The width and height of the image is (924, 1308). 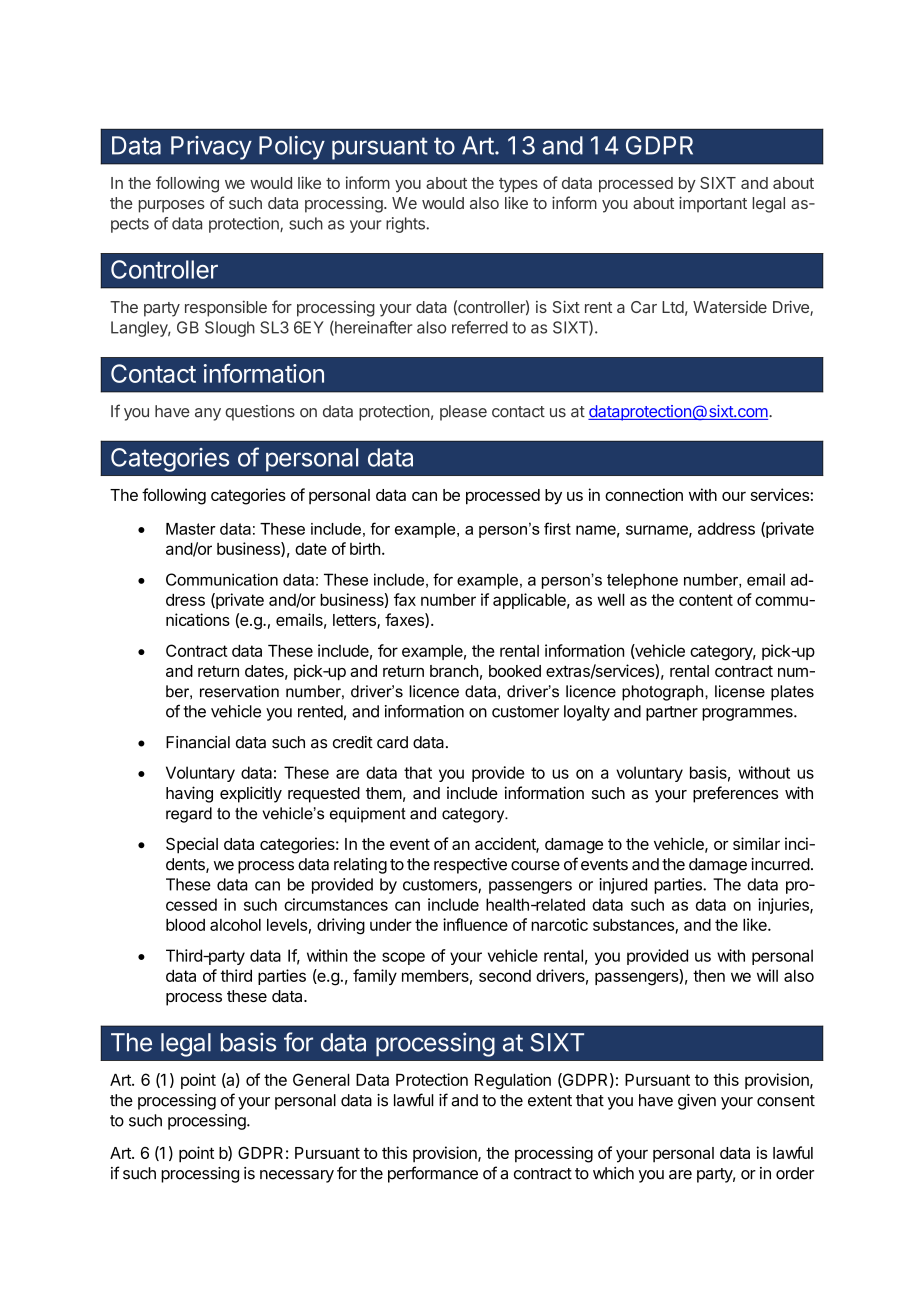 I want to click on performance, so click(x=433, y=1174).
